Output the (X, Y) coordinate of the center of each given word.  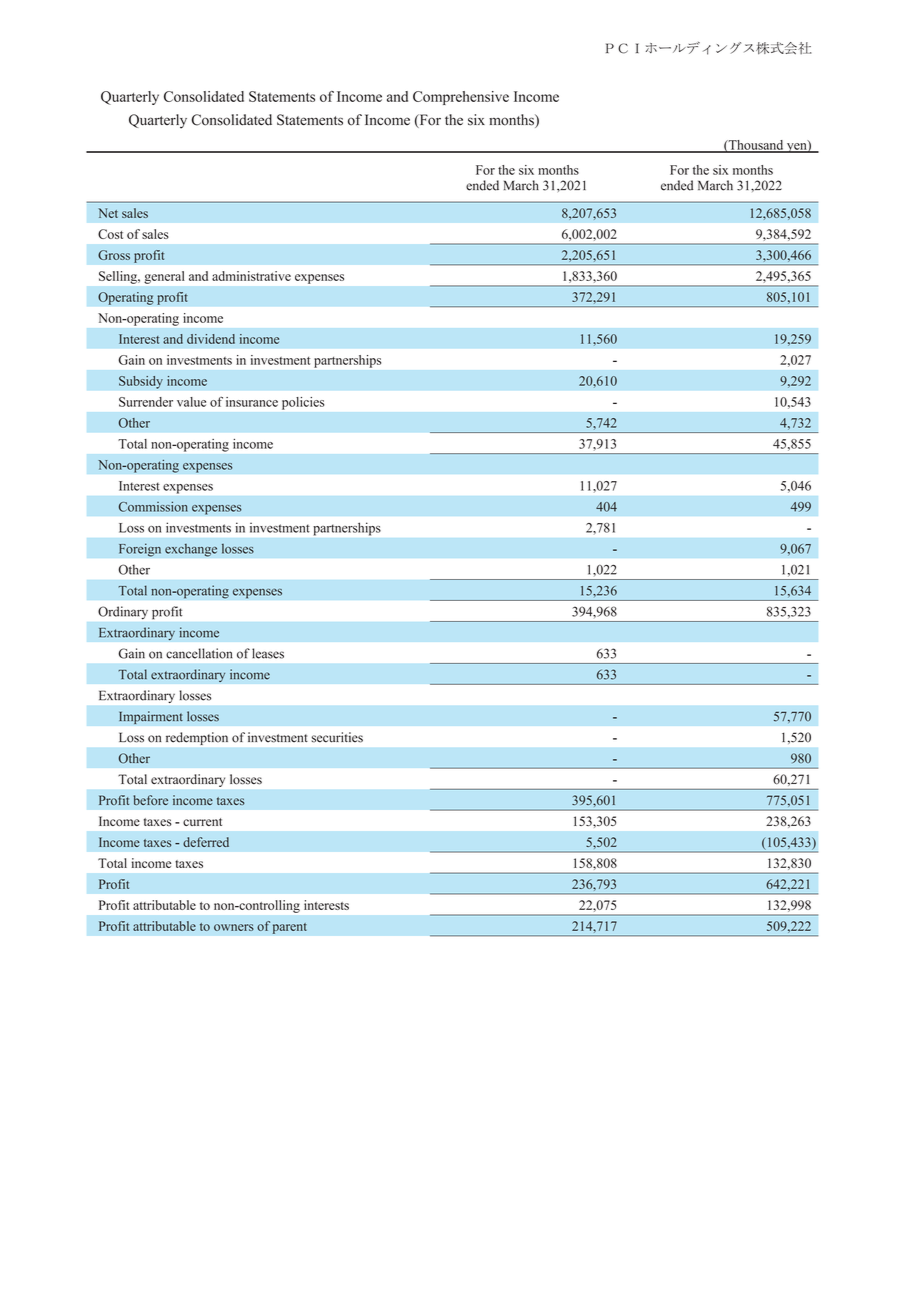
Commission (153, 506)
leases (268, 653)
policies (303, 403)
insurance (252, 402)
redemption (197, 738)
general (164, 277)
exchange (191, 550)
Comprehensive (461, 98)
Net (108, 213)
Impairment (151, 717)
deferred (206, 842)
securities (337, 737)
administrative (251, 276)
